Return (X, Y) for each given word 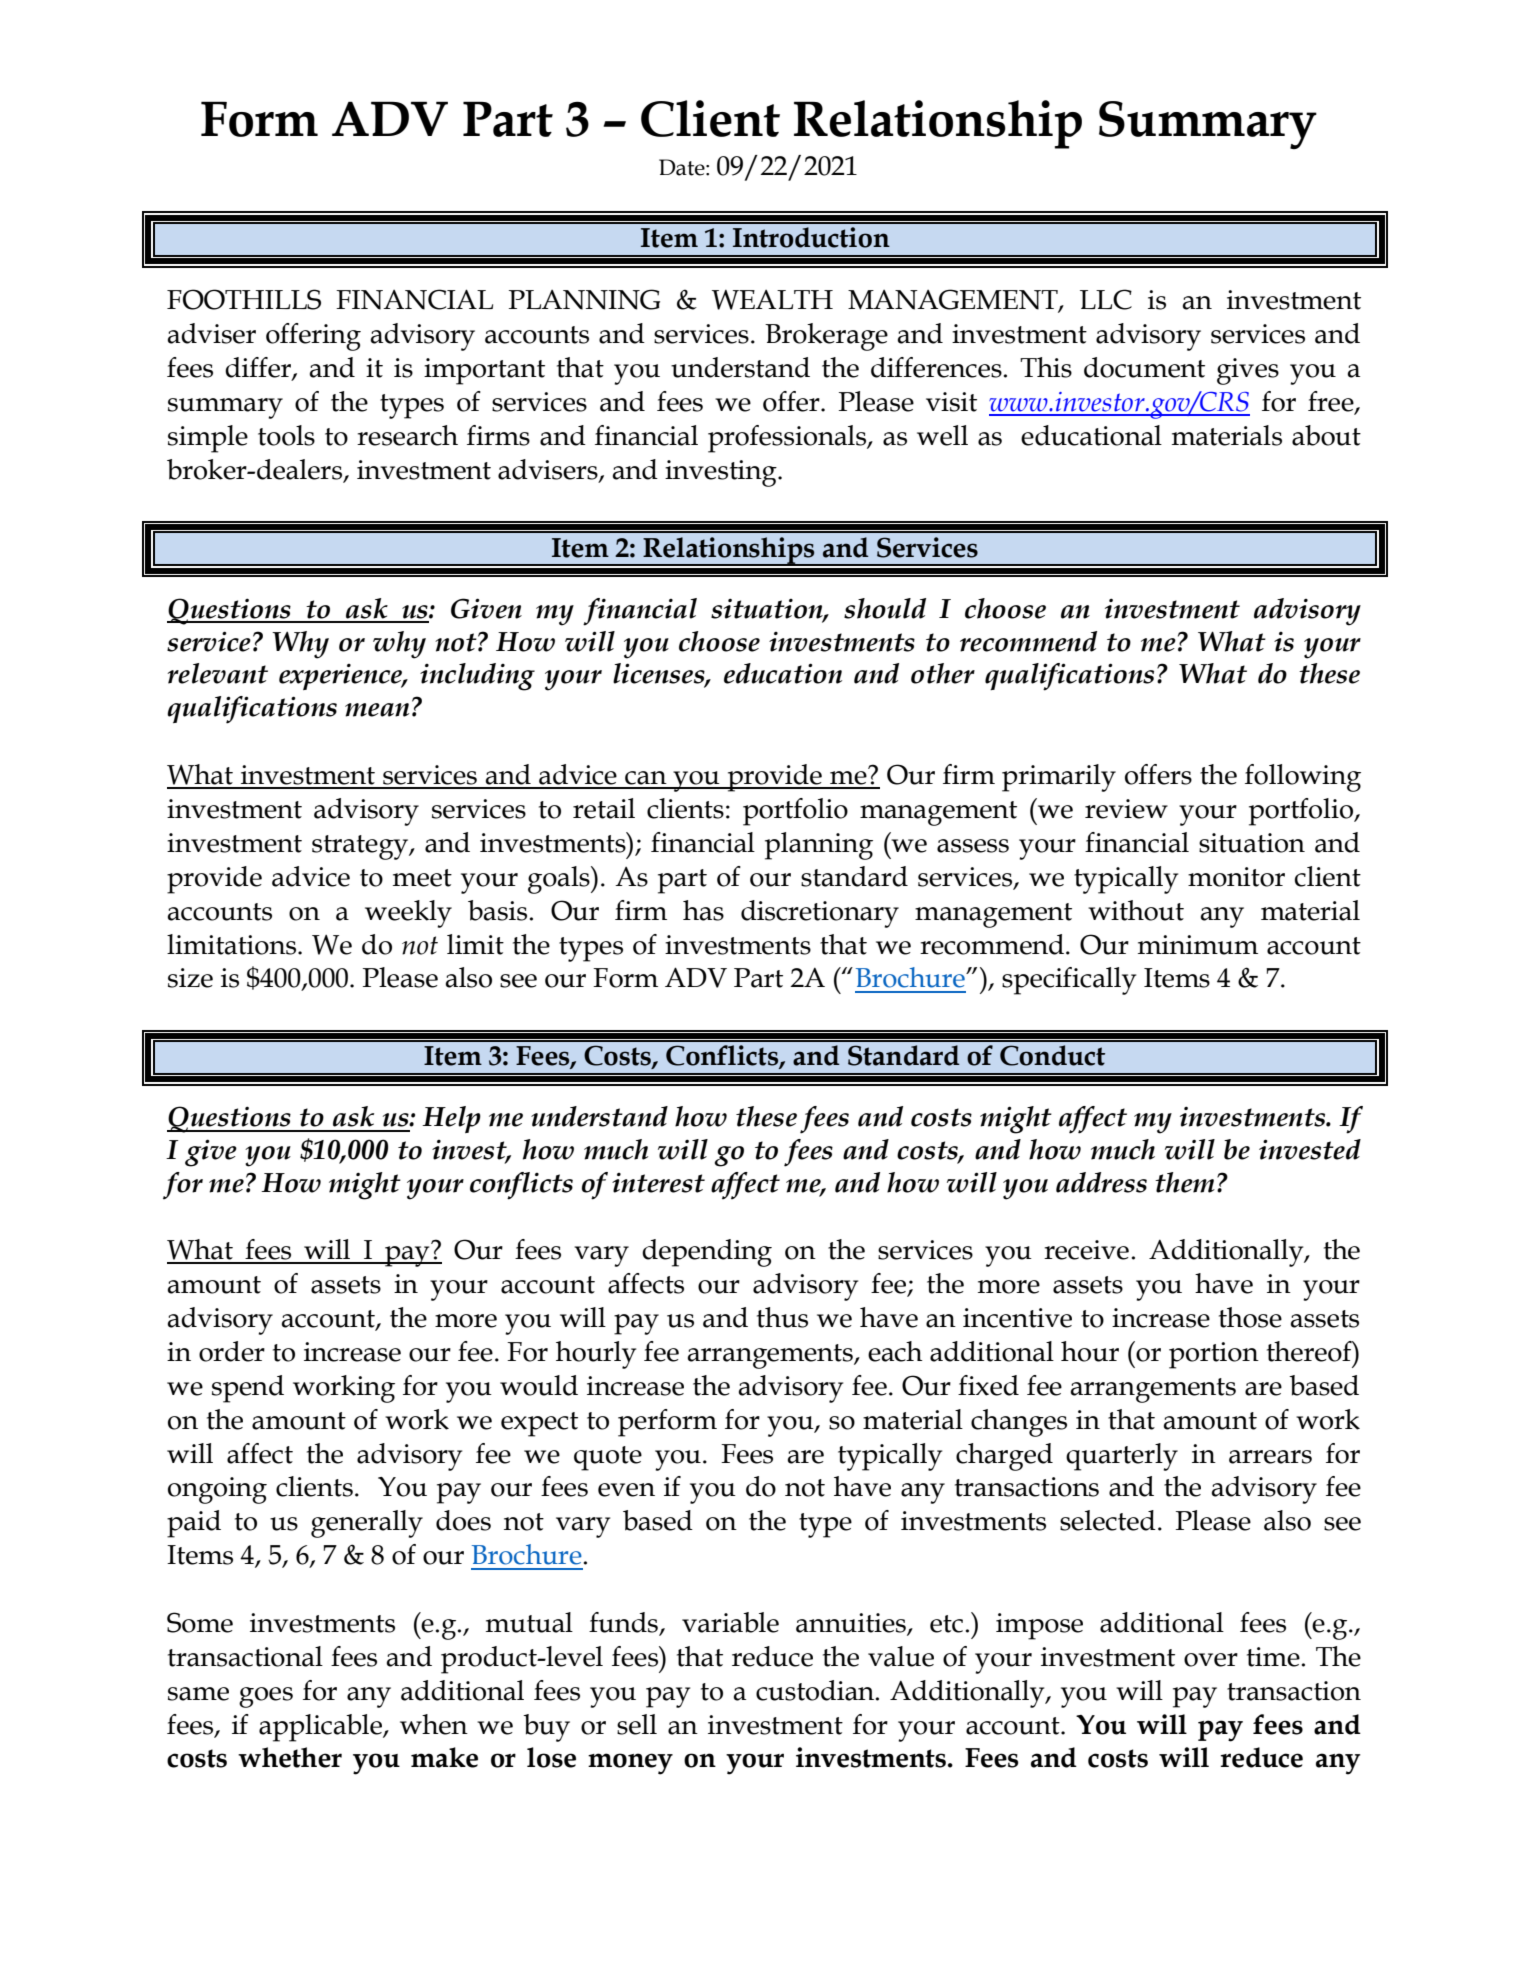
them (1185, 1182)
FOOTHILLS (244, 299)
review (1126, 809)
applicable (321, 1728)
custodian (816, 1690)
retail (604, 808)
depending (707, 1253)
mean (377, 710)
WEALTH (772, 300)
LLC (1106, 299)
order (232, 1351)
